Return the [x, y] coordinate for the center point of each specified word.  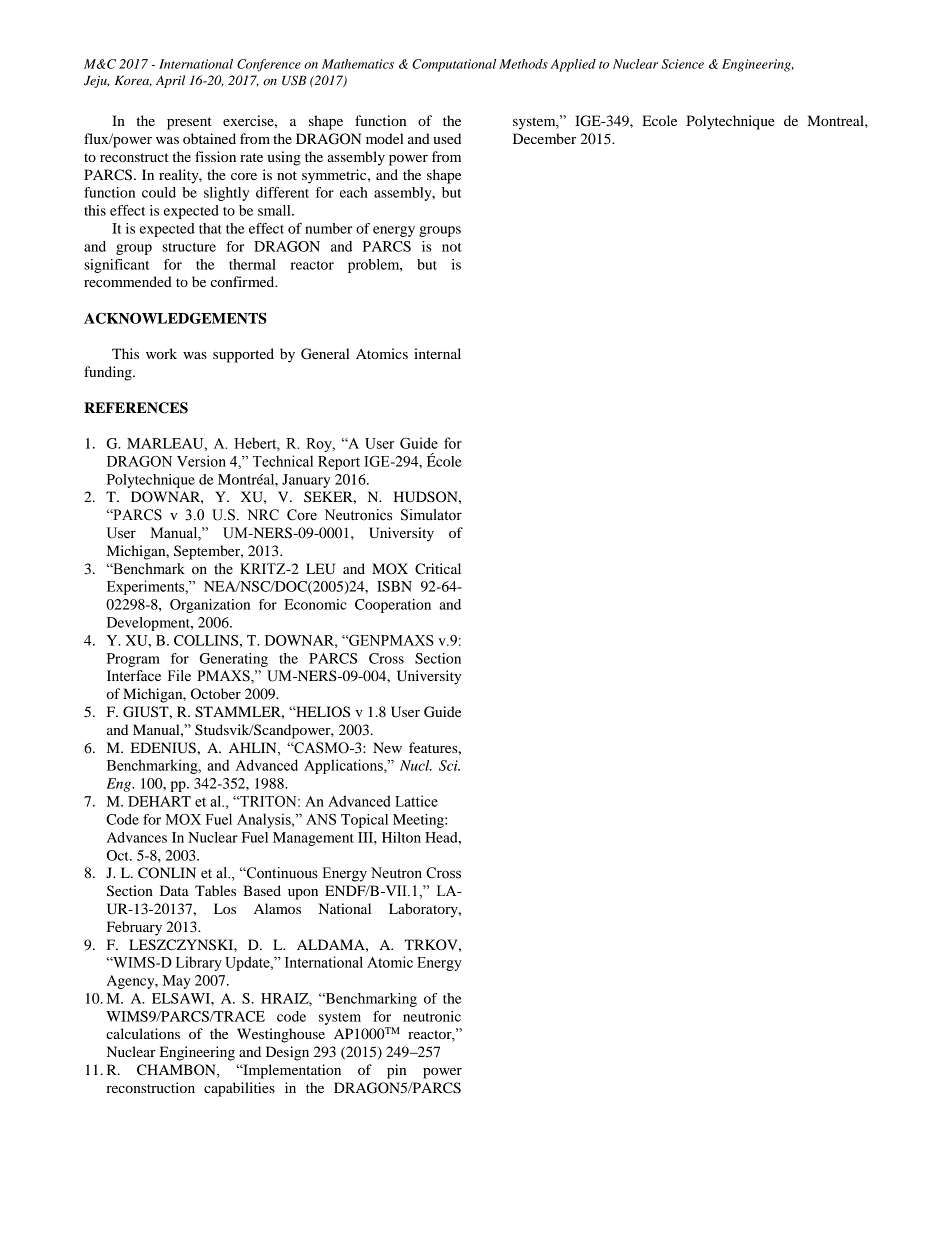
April [170, 81]
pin [396, 1071]
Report [339, 463]
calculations [143, 1033]
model [385, 138]
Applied [573, 65]
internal [437, 353]
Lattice [416, 801]
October [216, 694]
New [387, 747]
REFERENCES [136, 408]
